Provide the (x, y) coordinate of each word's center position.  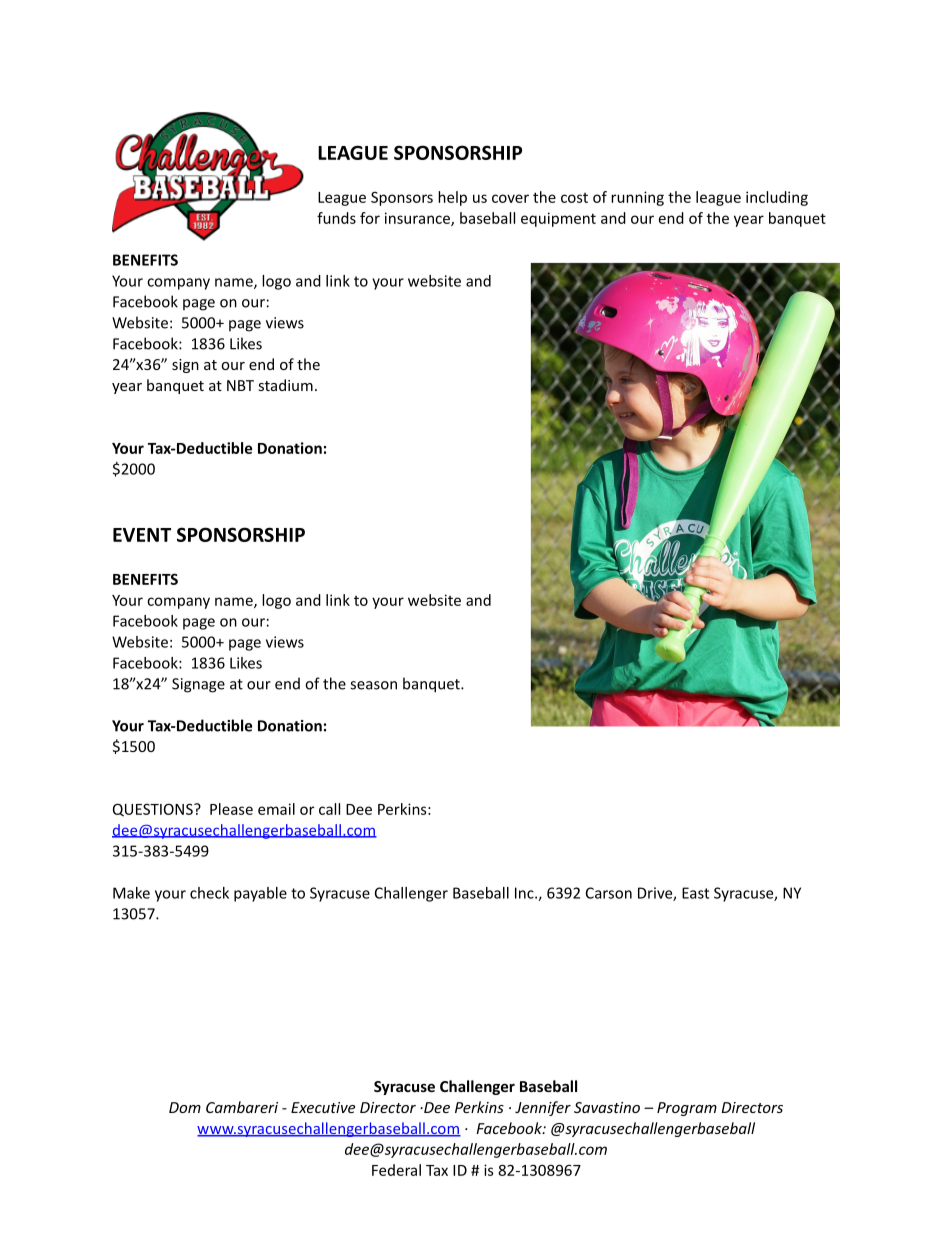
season (373, 685)
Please (231, 809)
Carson (609, 893)
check (209, 893)
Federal (396, 1170)
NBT (240, 385)
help (452, 198)
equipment (558, 219)
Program (687, 1109)
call (329, 809)
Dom (185, 1107)
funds (336, 218)
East (695, 893)
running (637, 198)
